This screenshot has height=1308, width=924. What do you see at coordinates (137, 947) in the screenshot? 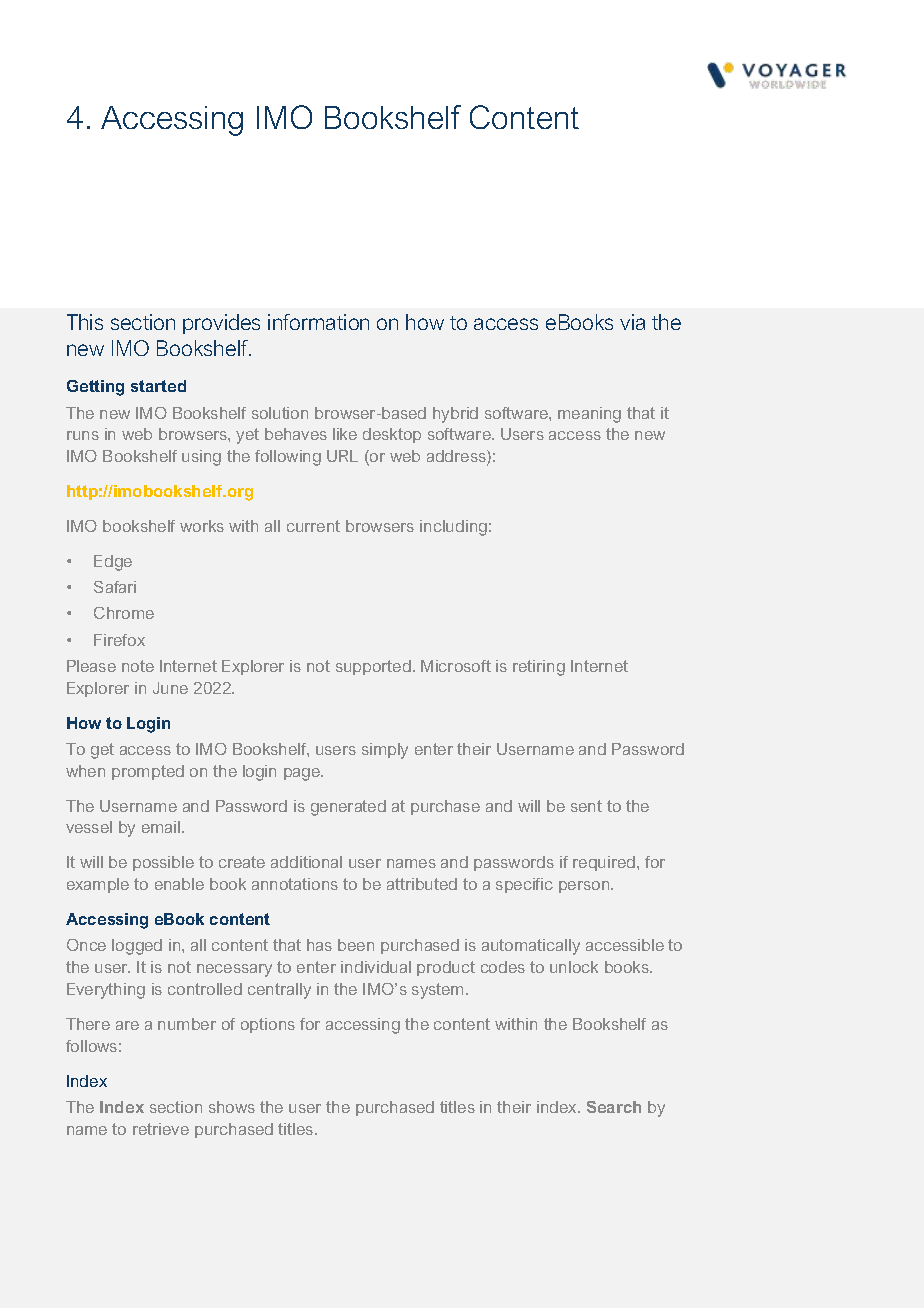
I see `logged` at bounding box center [137, 947].
